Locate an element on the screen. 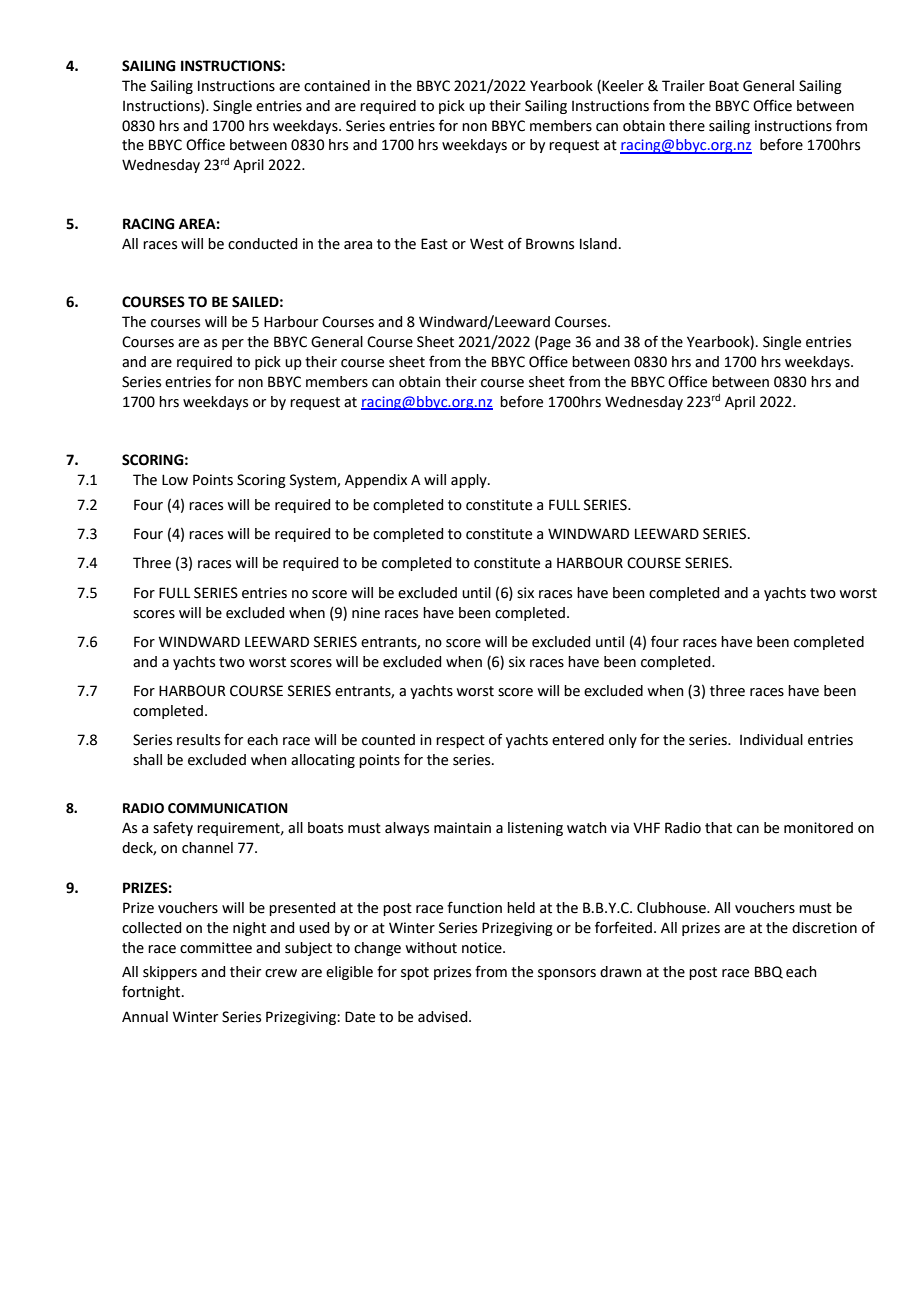 The image size is (924, 1308). Low is located at coordinates (175, 480).
